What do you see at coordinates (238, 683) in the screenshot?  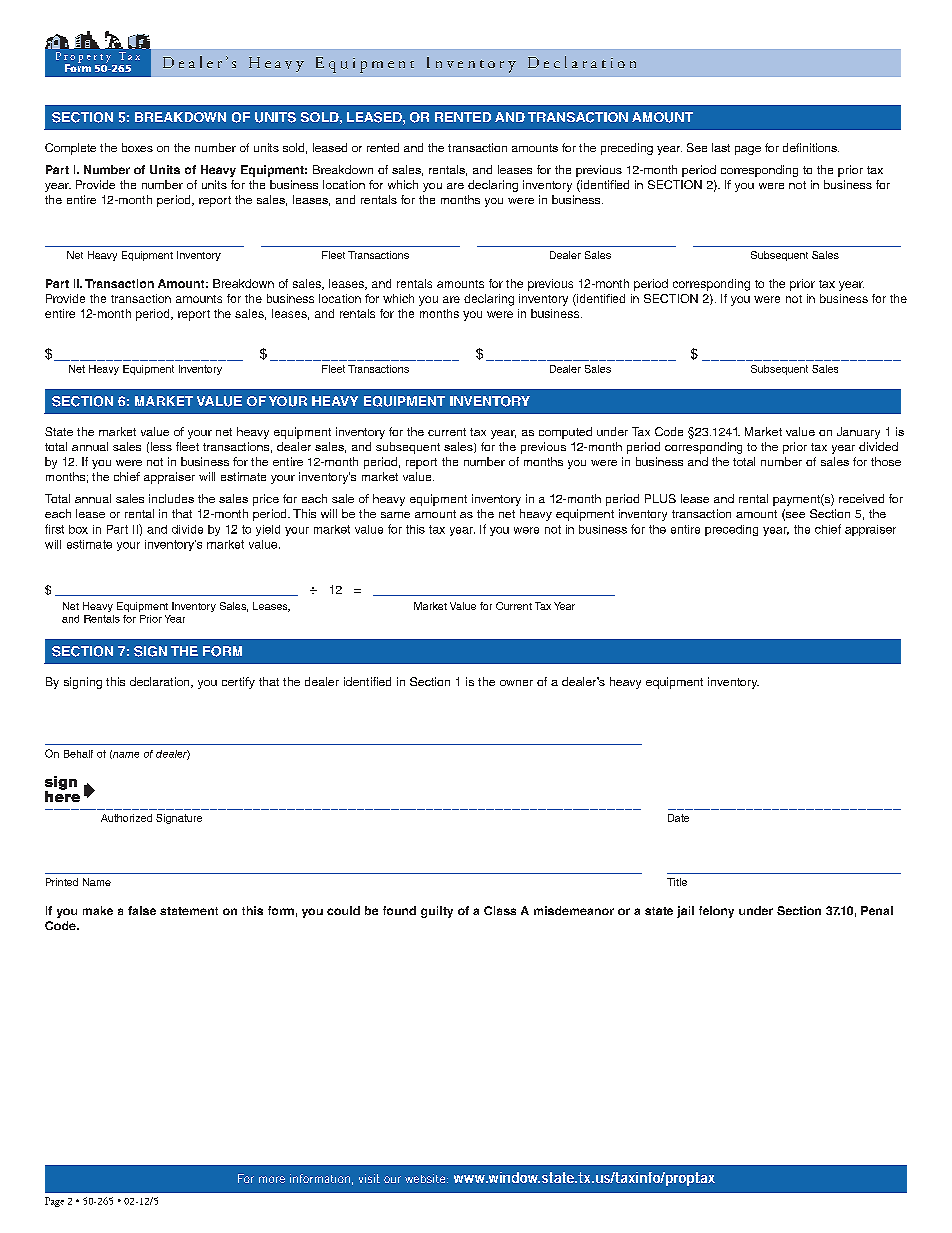 I see `certify` at bounding box center [238, 683].
